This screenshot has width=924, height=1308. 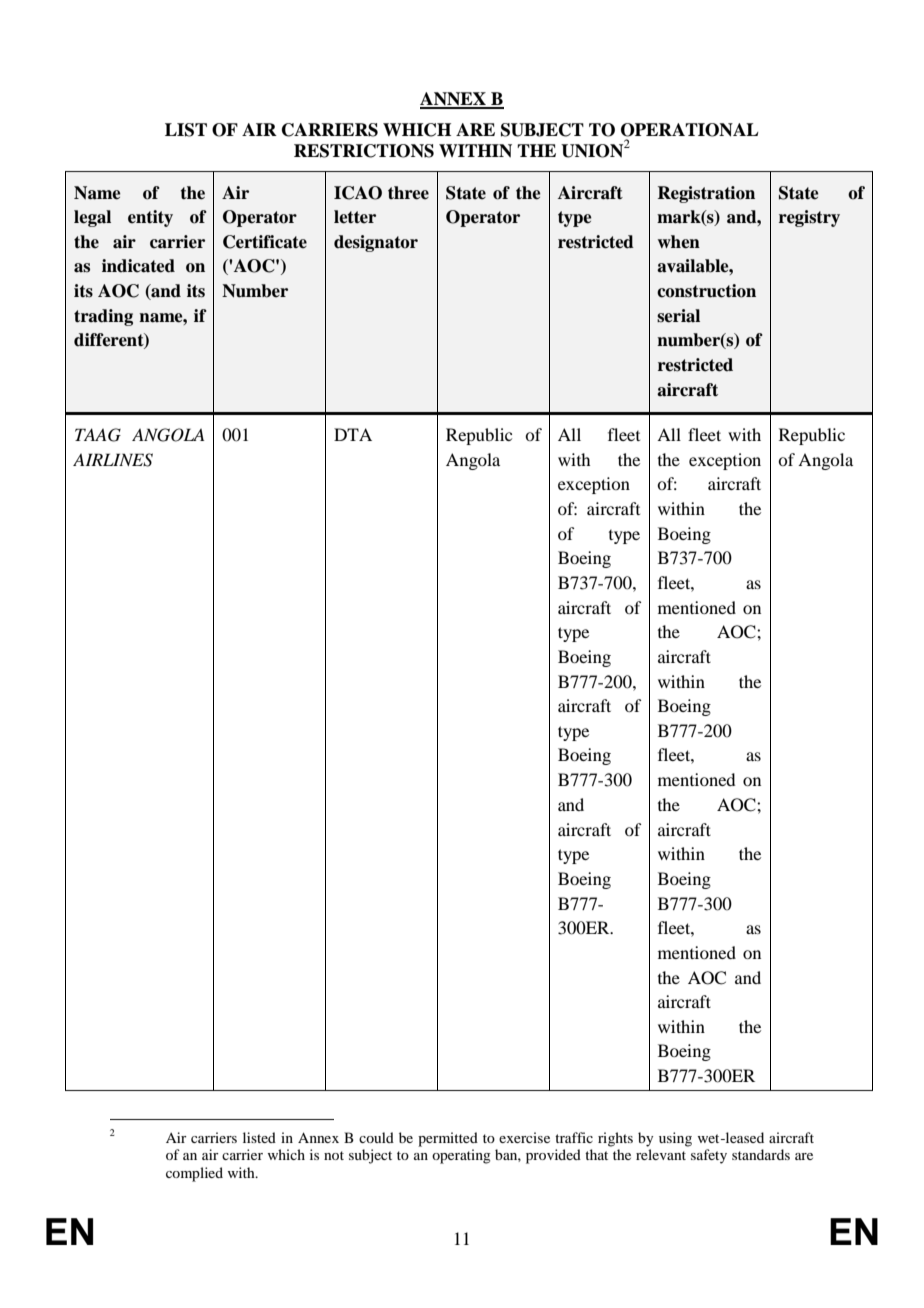 What do you see at coordinates (334, 1155) in the screenshot?
I see `not` at bounding box center [334, 1155].
